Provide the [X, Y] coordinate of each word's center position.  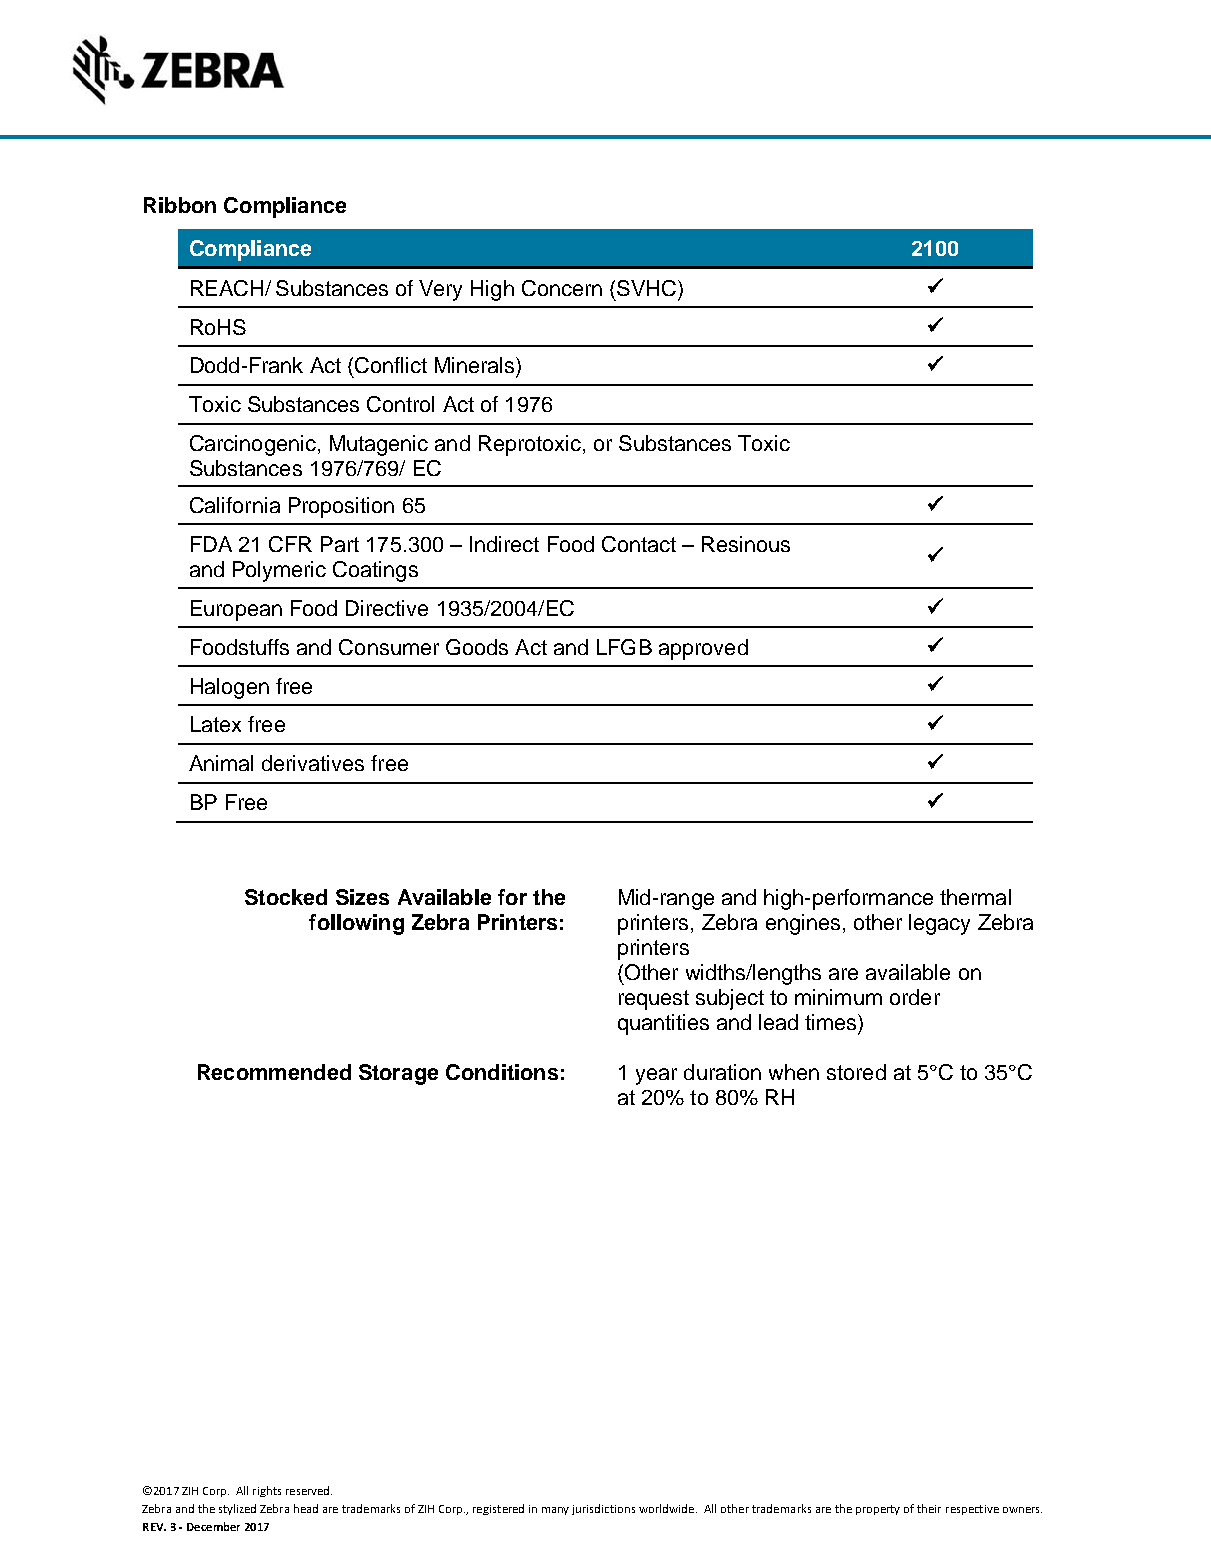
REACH [227, 288]
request [654, 1000]
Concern [562, 288]
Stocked [286, 897]
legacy [939, 924]
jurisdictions [603, 1509]
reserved [309, 1490]
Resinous [746, 544]
